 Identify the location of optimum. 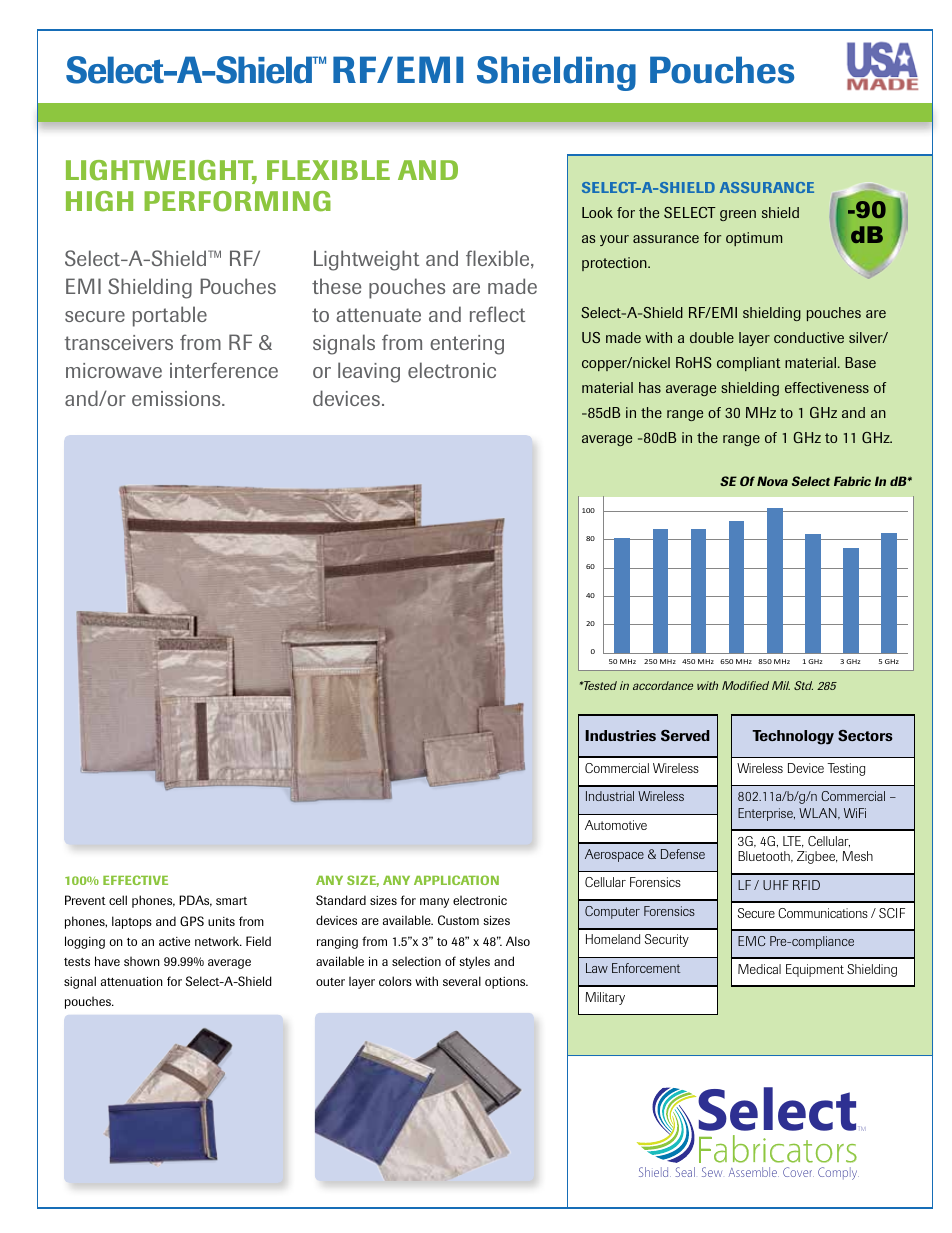
(754, 239).
